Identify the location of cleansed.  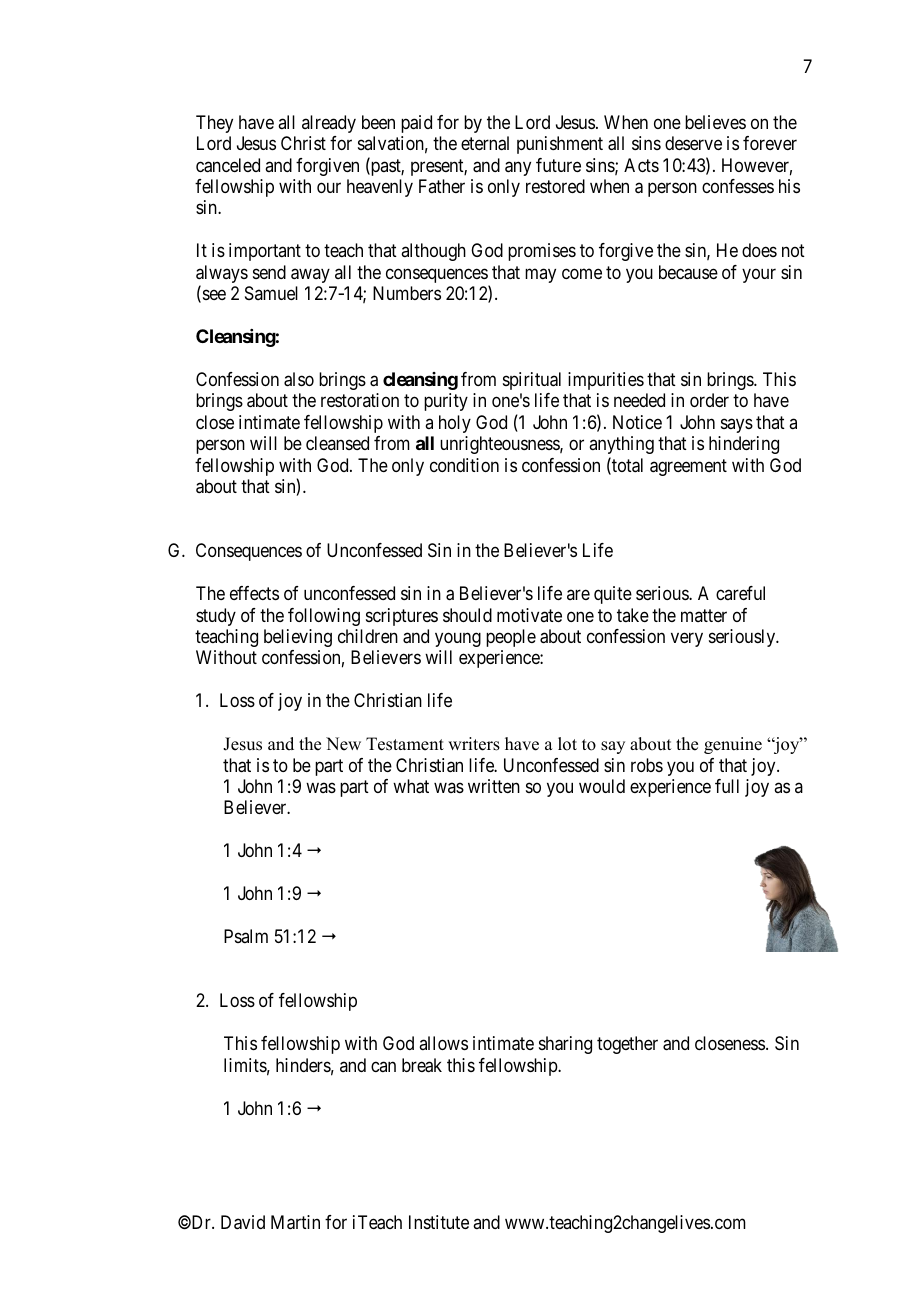
(337, 443).
